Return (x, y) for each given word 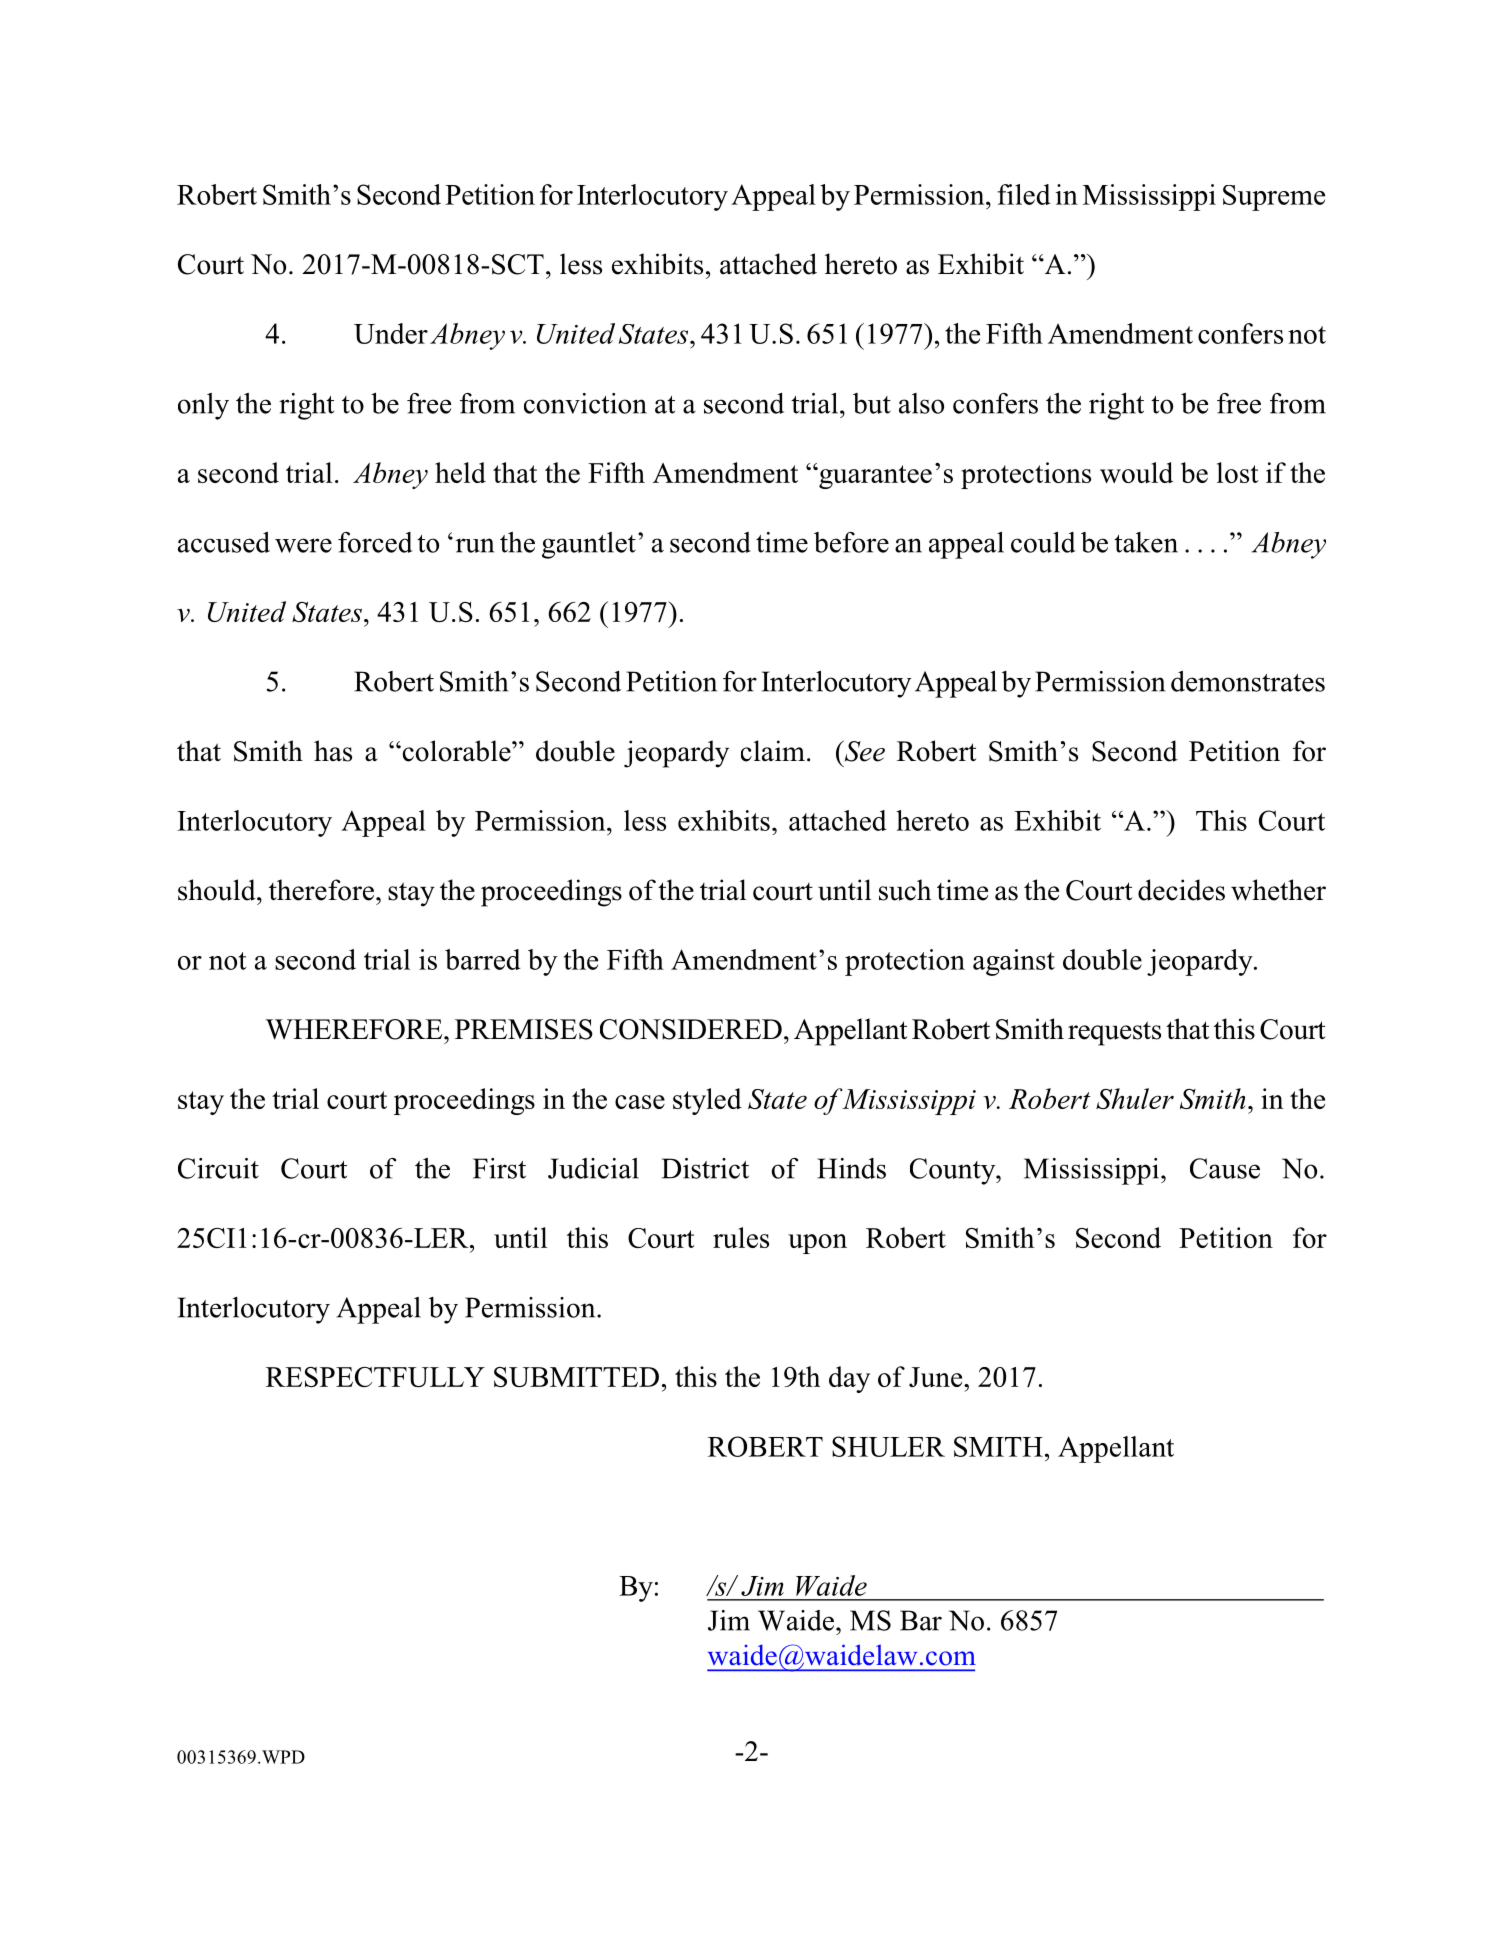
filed (1024, 194)
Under (391, 333)
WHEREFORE (355, 1029)
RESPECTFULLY (375, 1377)
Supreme (1274, 198)
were (303, 545)
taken (1146, 542)
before (851, 542)
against (1014, 962)
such (905, 890)
